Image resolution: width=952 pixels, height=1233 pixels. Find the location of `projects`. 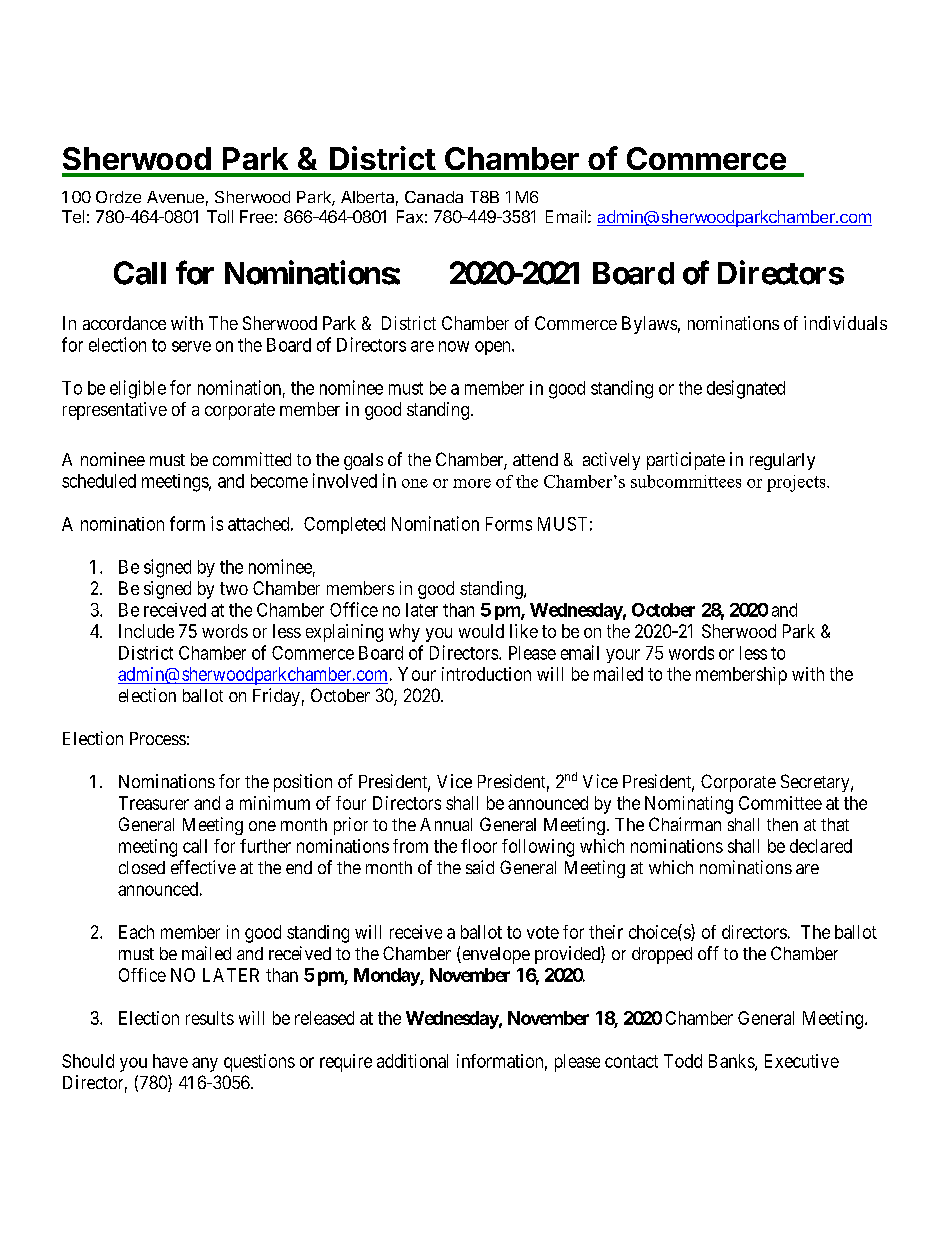

projects is located at coordinates (797, 483).
